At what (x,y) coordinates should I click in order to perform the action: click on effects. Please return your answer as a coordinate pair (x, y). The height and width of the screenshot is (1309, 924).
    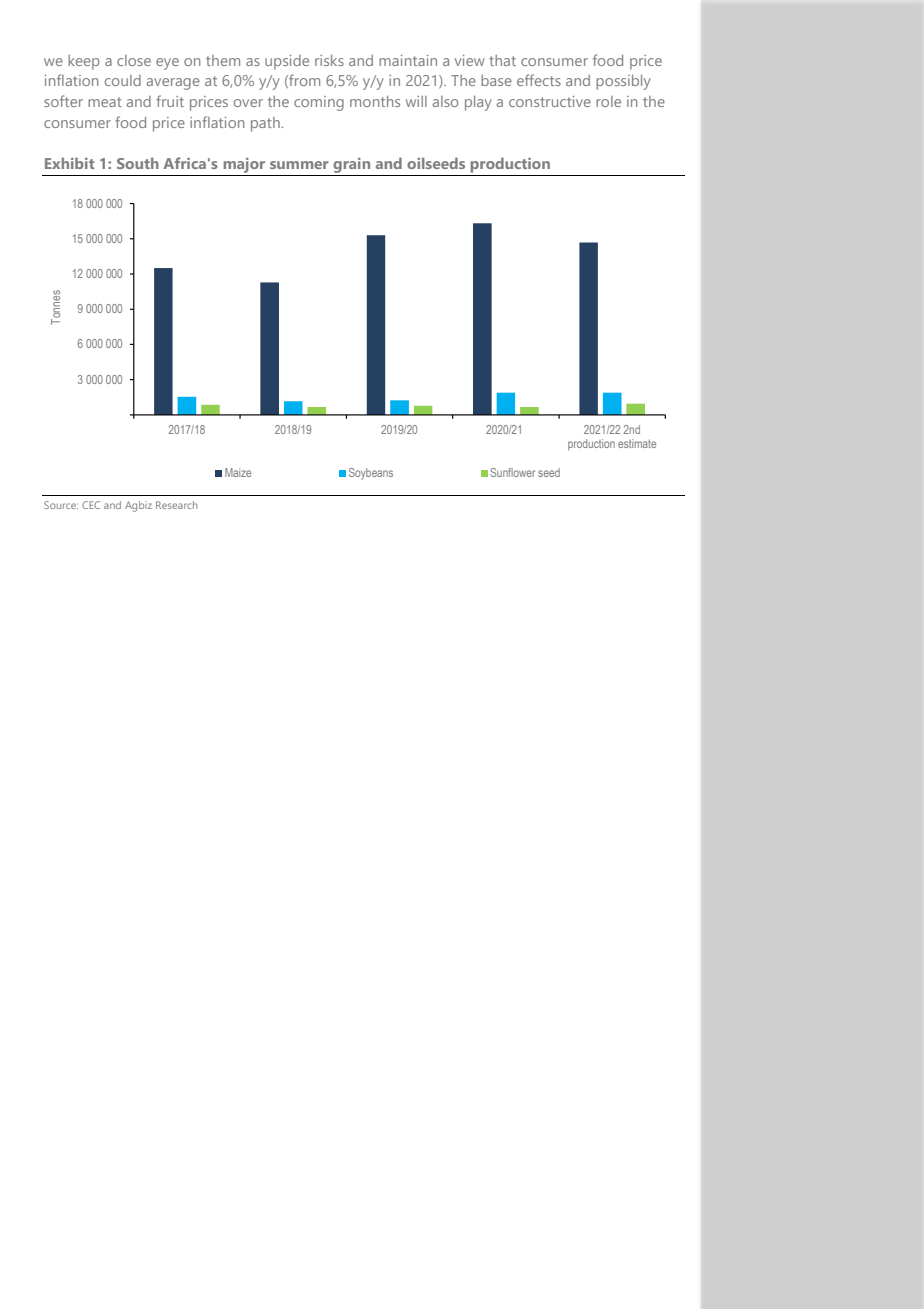
    Looking at the image, I should click on (539, 80).
